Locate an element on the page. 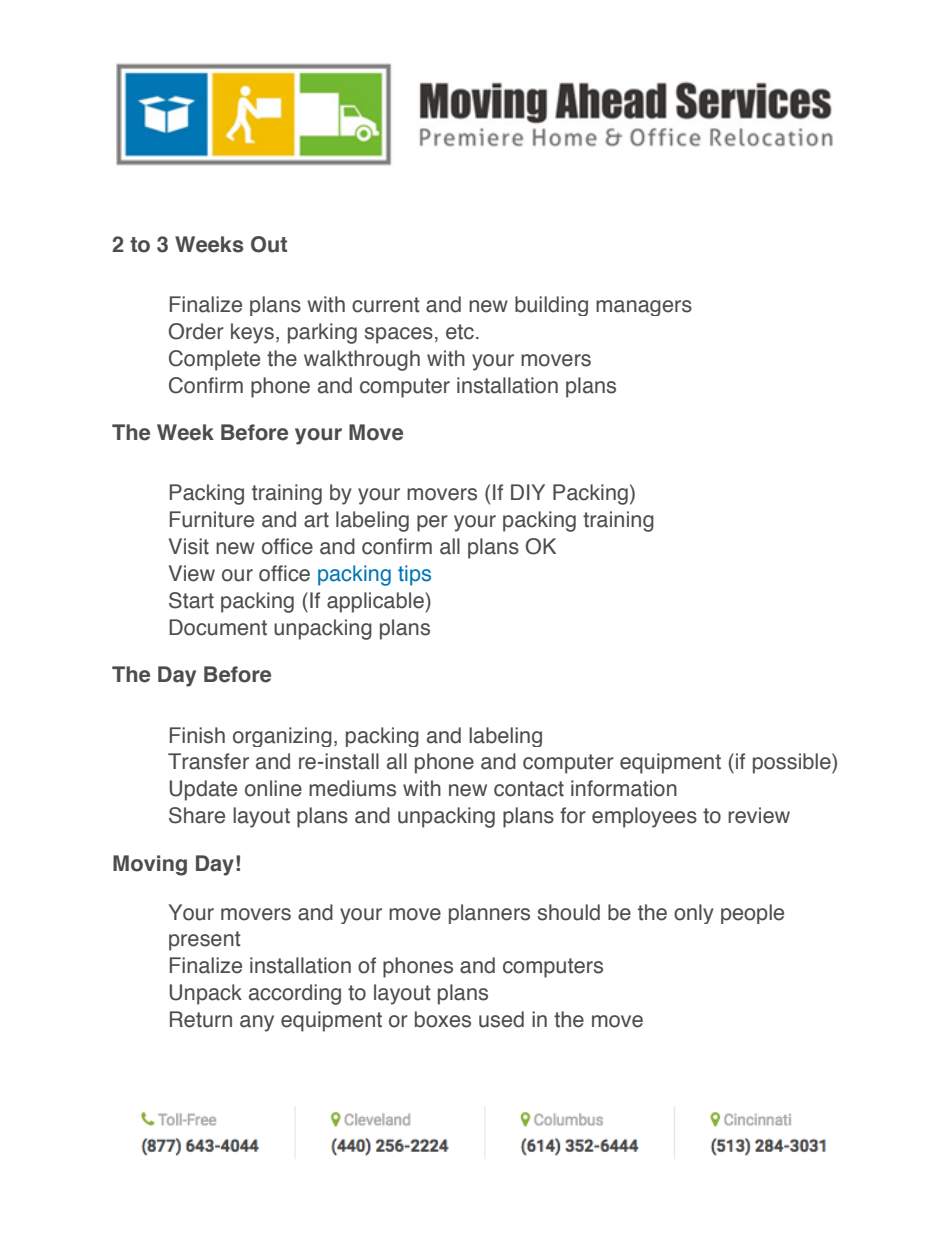 This image has width=952, height=1233. Visit is located at coordinates (189, 546).
